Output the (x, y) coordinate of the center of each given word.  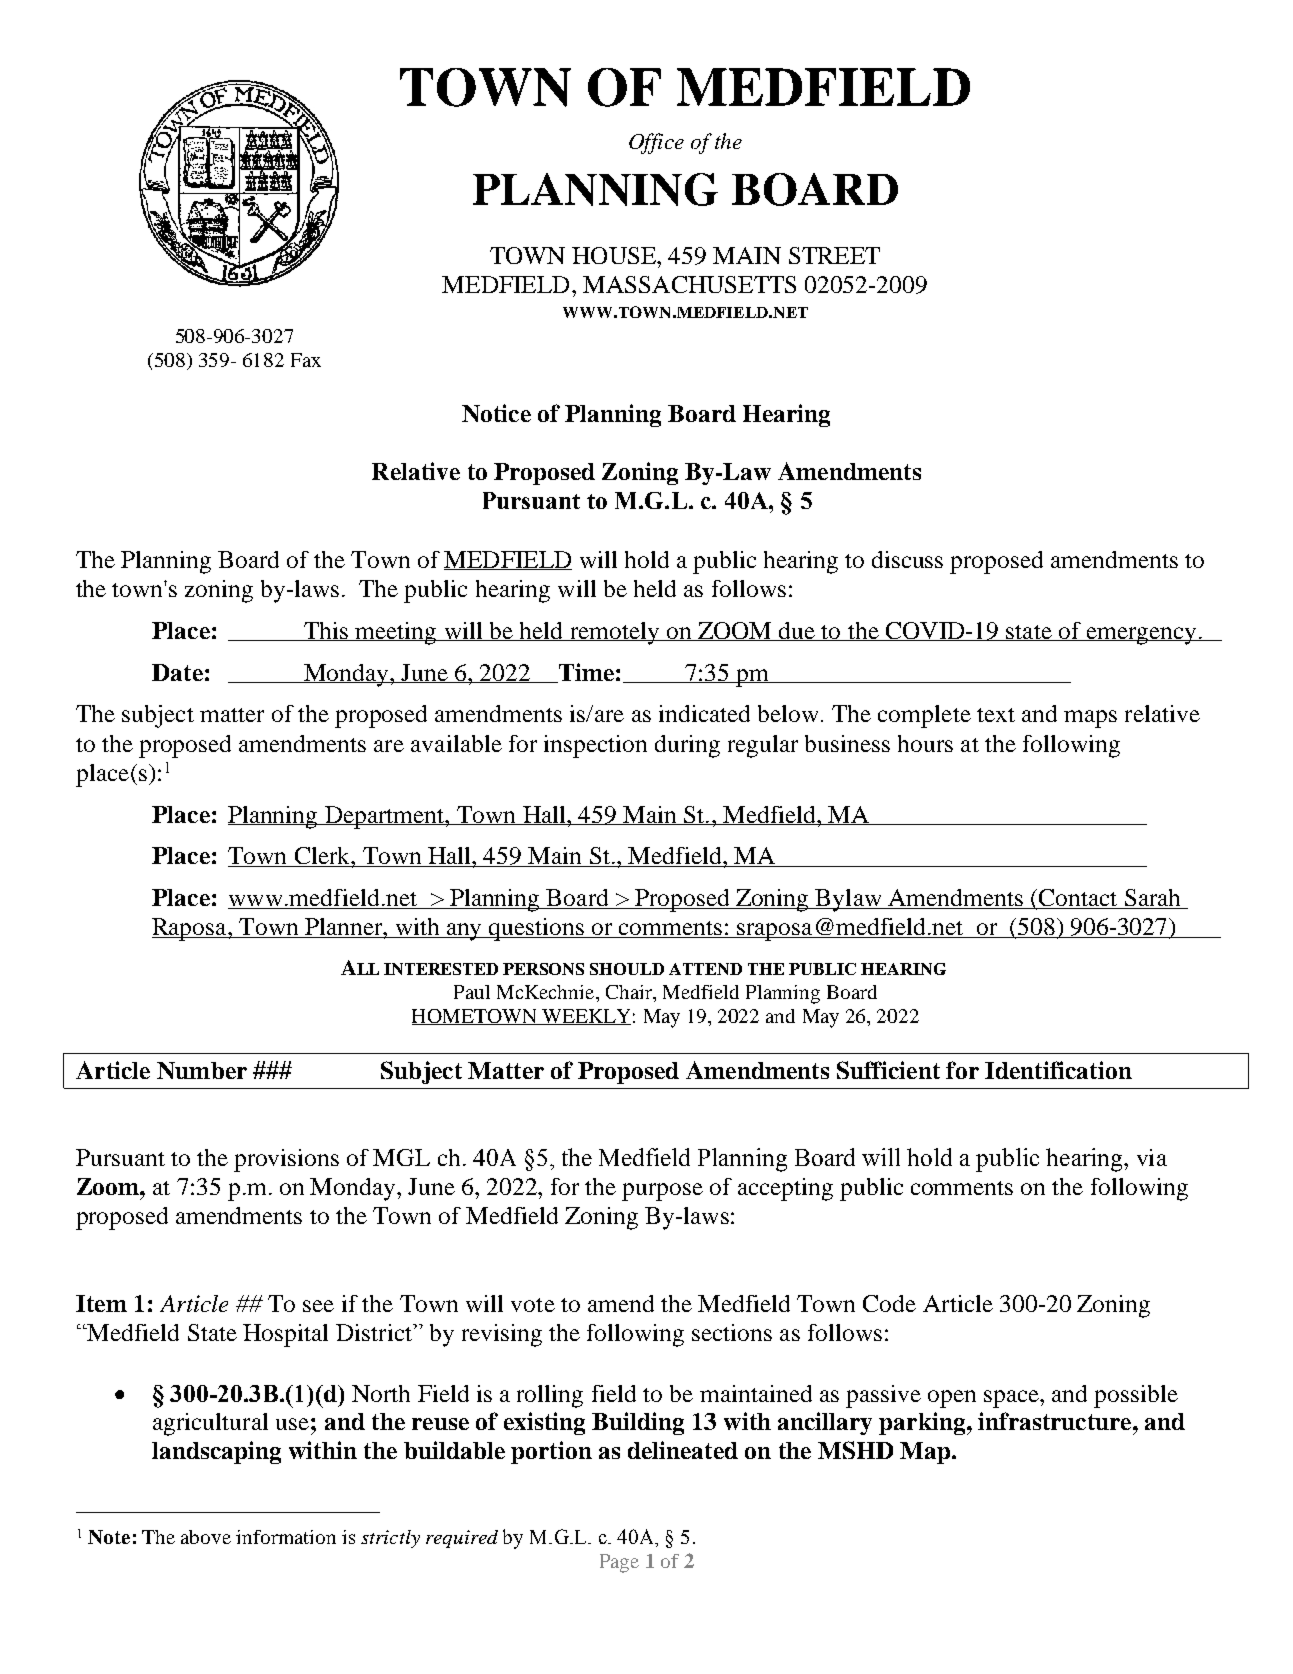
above (206, 1537)
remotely (614, 633)
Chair (630, 993)
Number (202, 1070)
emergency (1141, 636)
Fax (306, 360)
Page (619, 1563)
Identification (1058, 1070)
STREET (834, 255)
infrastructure (1056, 1421)
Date (177, 672)
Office (656, 143)
